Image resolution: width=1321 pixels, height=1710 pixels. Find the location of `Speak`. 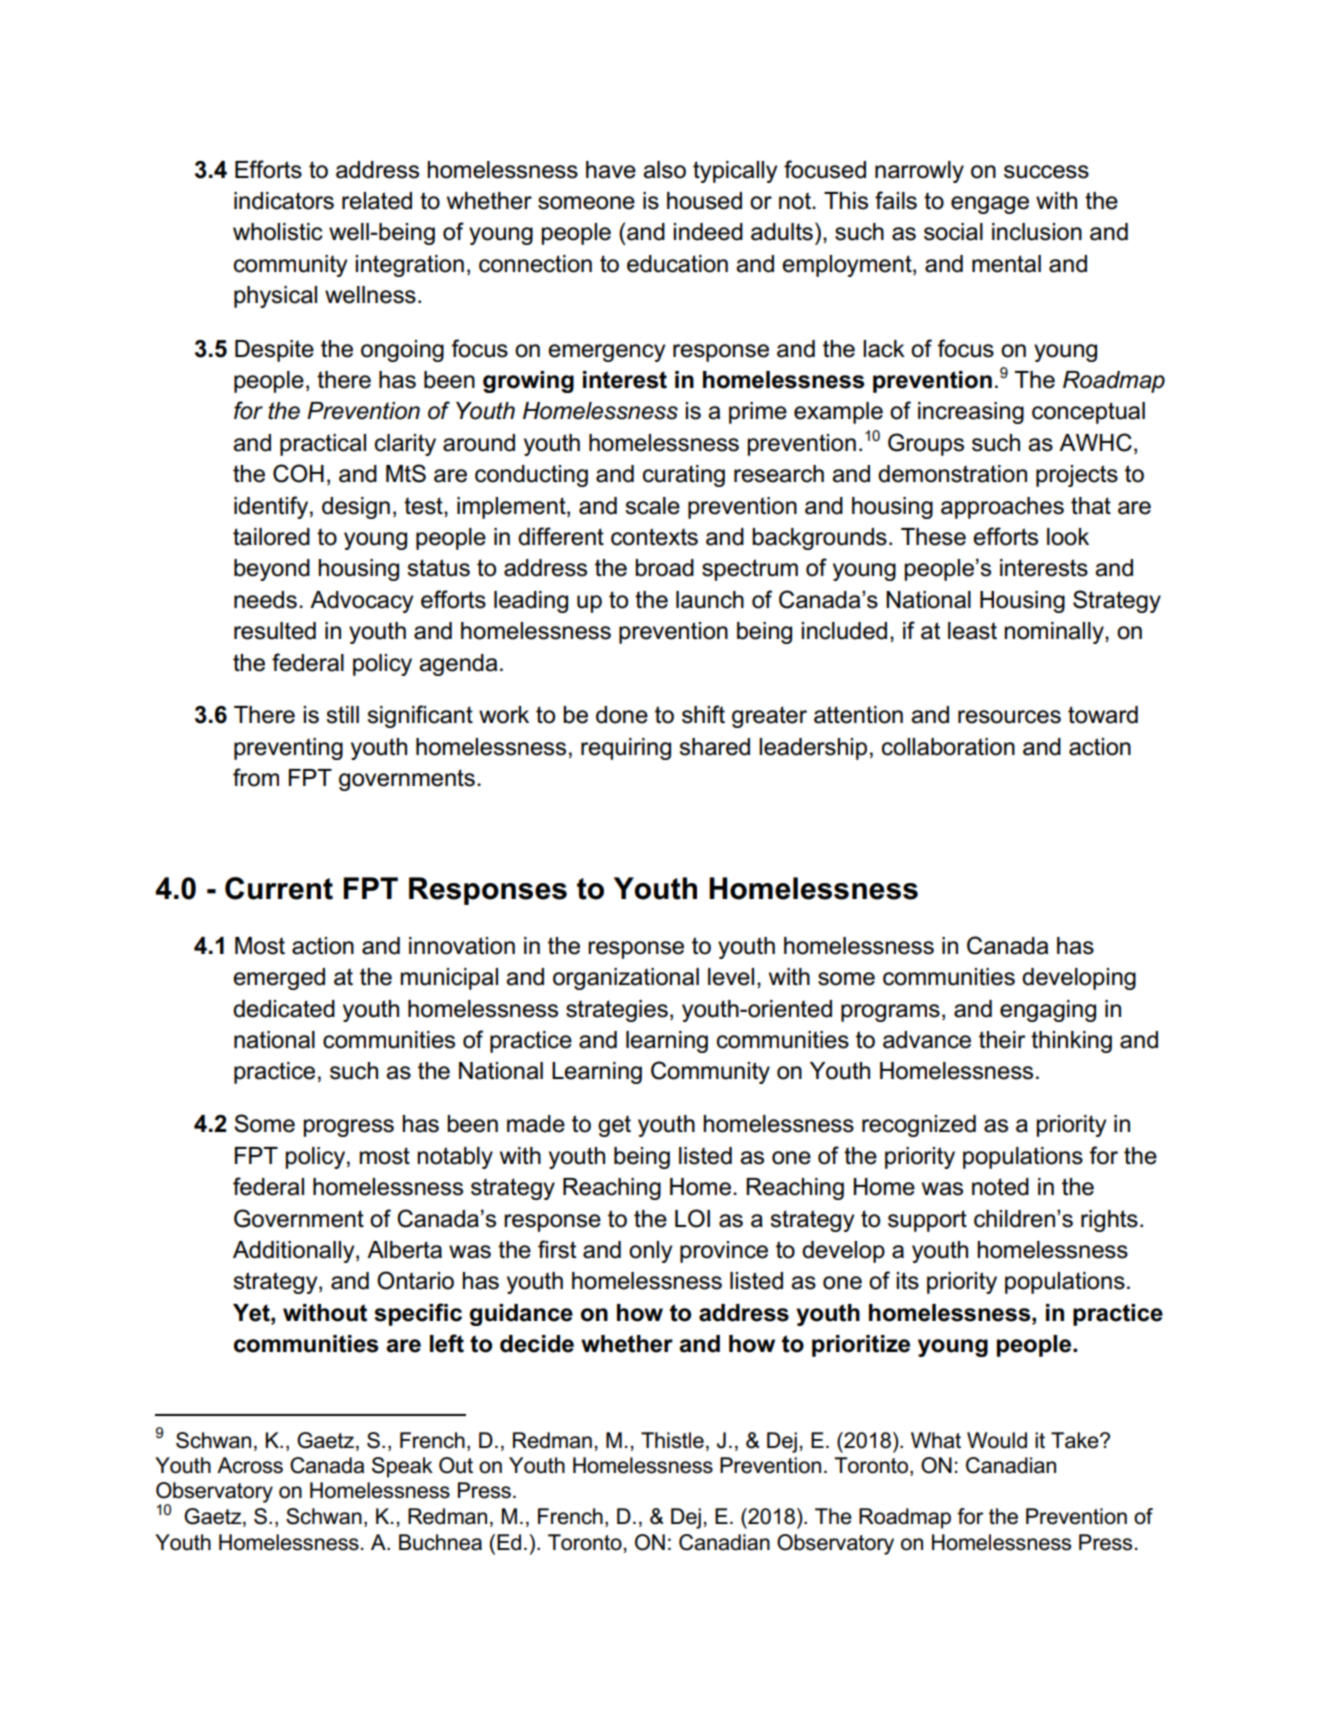

Speak is located at coordinates (402, 1467).
